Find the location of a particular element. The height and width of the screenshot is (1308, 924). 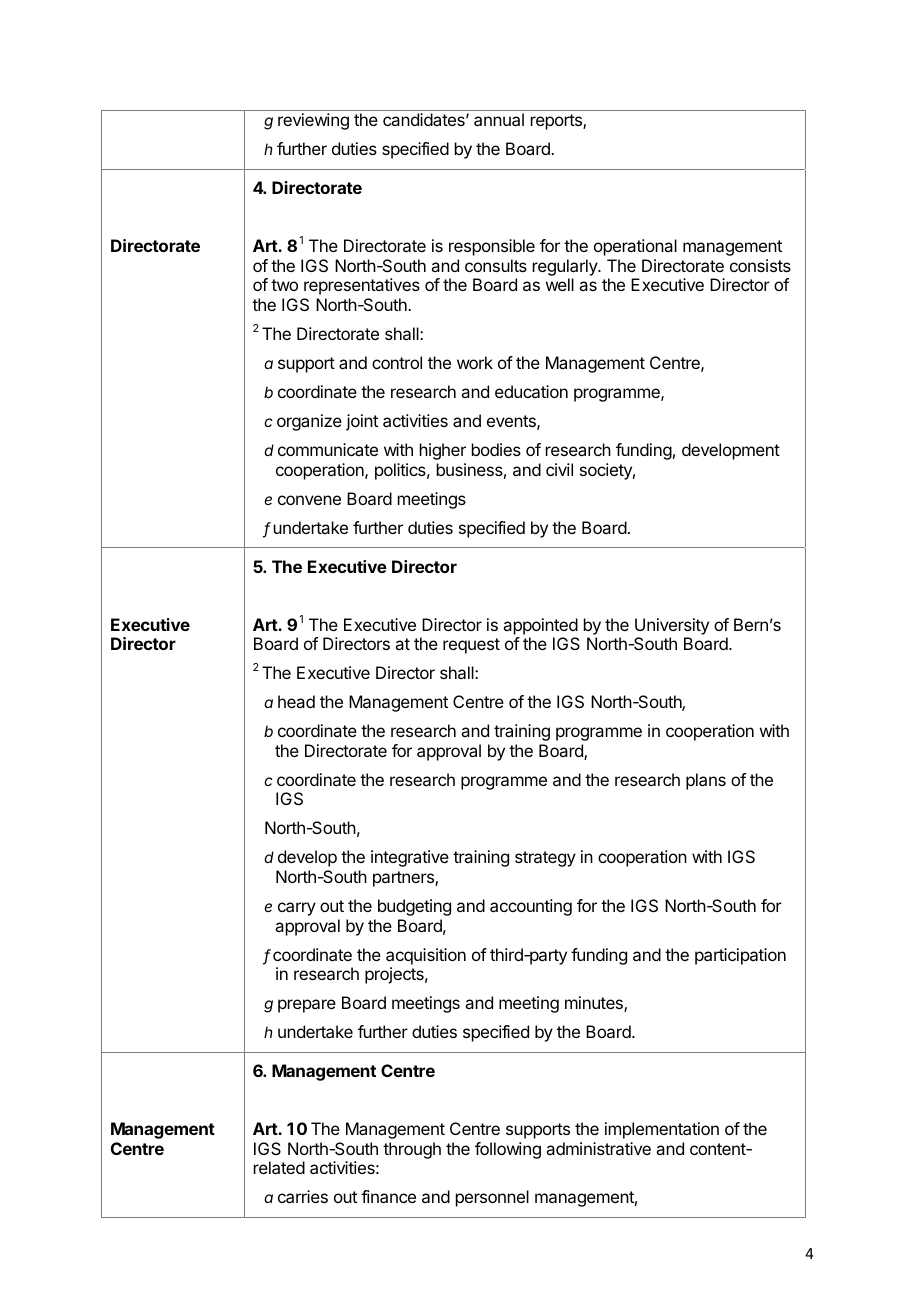

reviewing is located at coordinates (313, 121).
